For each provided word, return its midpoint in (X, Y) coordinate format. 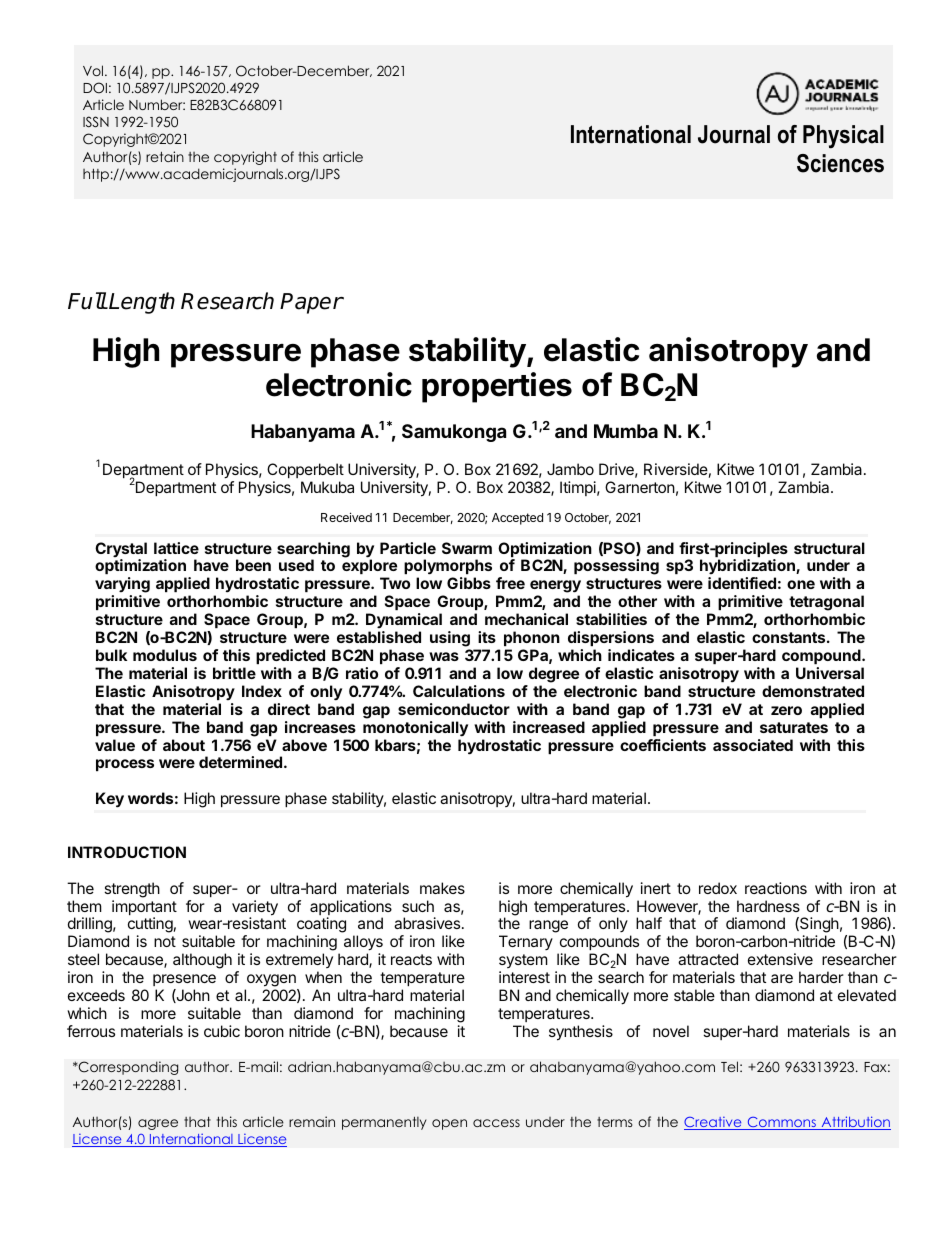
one (801, 584)
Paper (311, 303)
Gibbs (469, 583)
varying (122, 586)
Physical (843, 137)
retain (165, 156)
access (496, 1123)
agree (158, 1124)
